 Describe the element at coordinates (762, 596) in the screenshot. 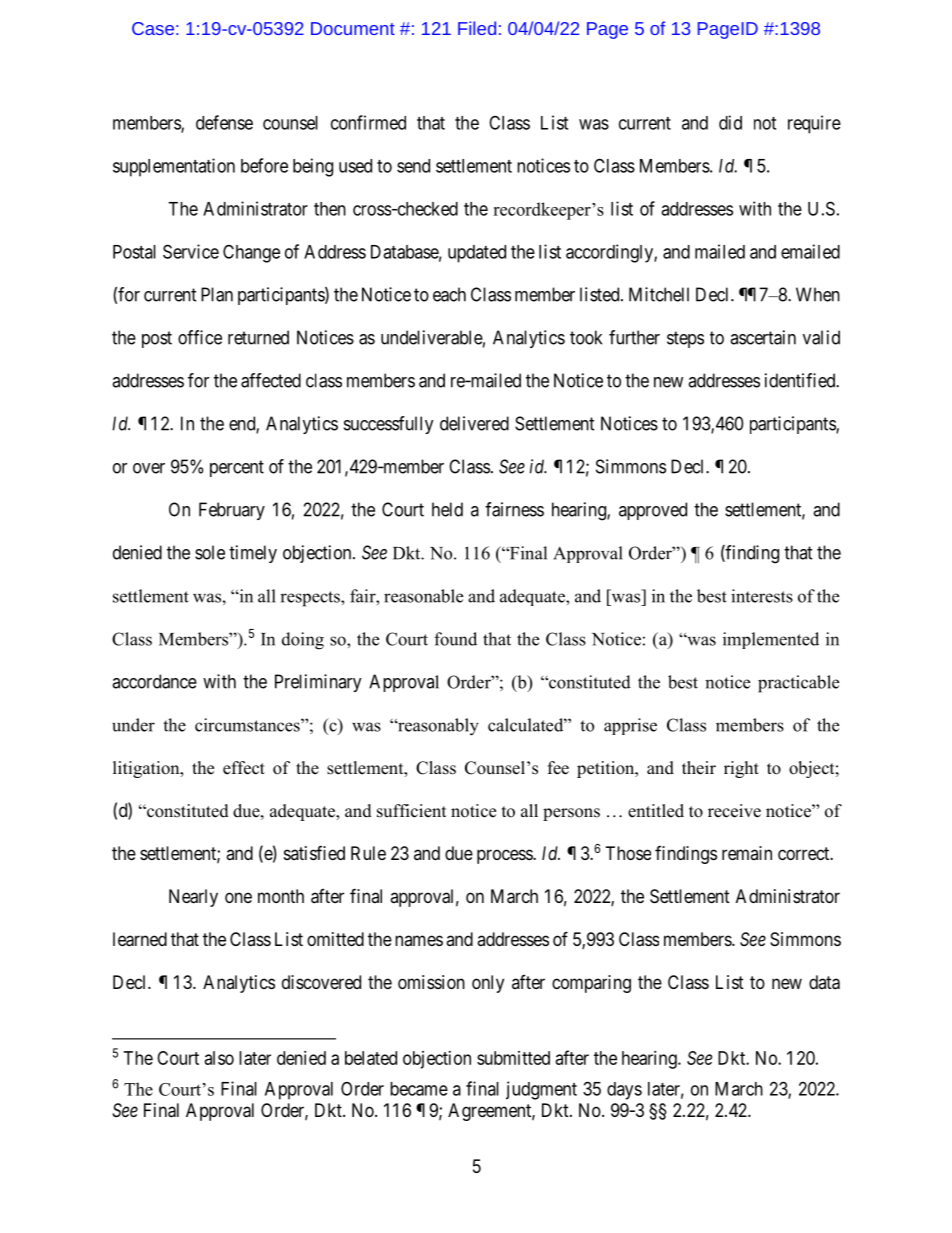

I see `interests` at that location.
